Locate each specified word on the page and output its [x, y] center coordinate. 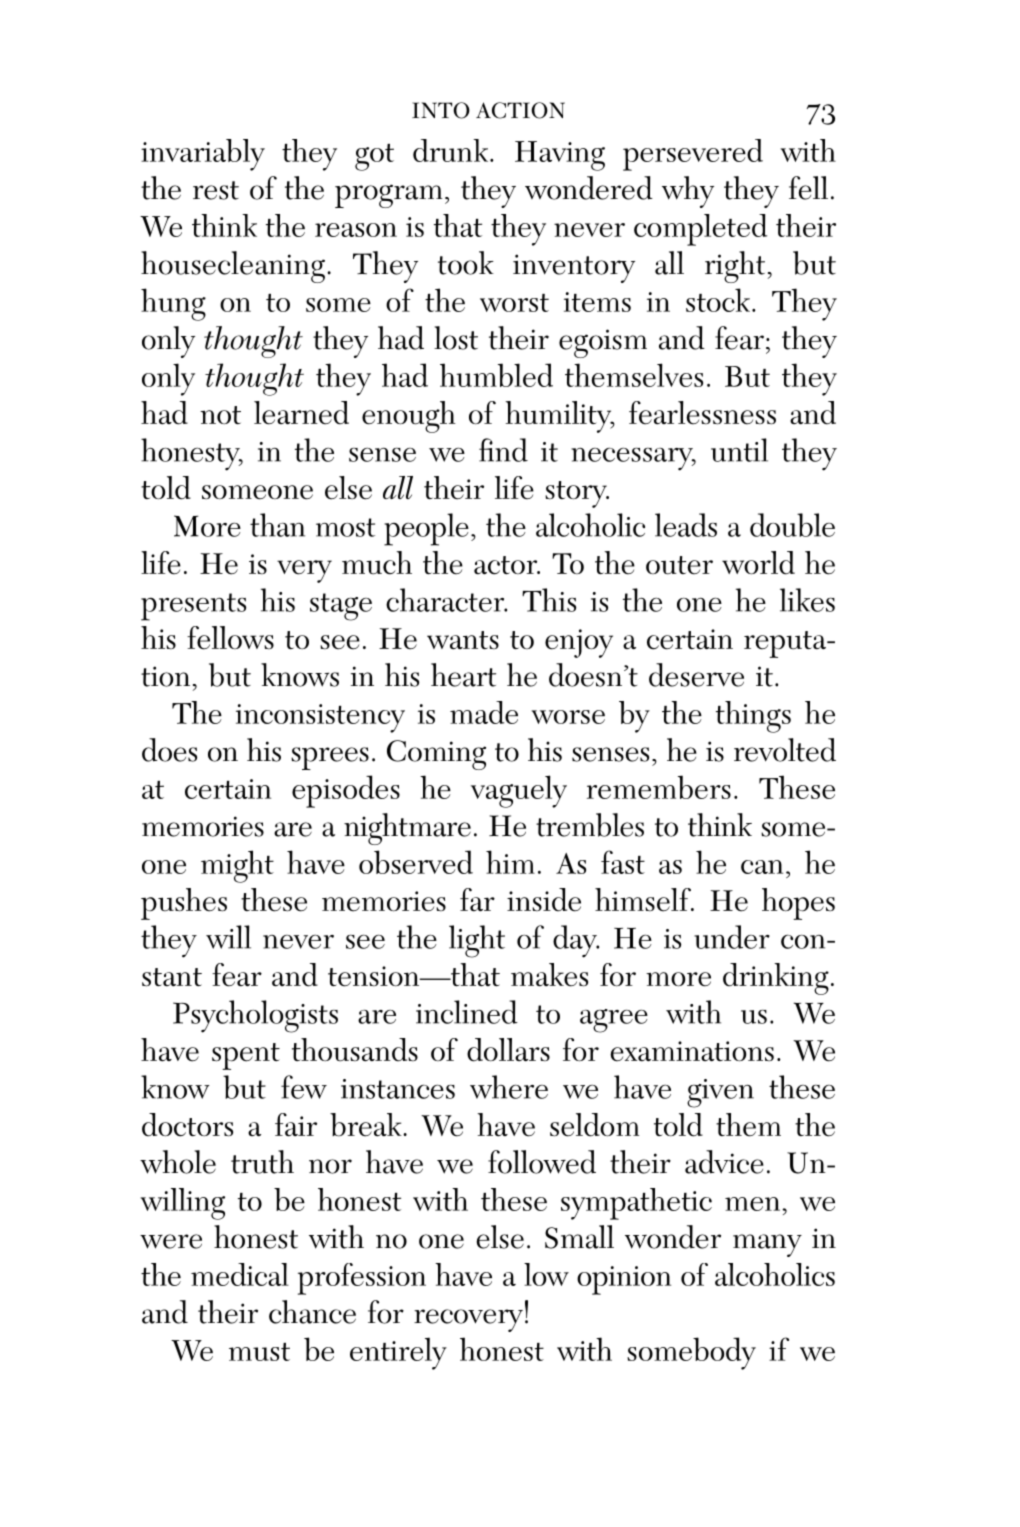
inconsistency [320, 718]
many [767, 1245]
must [259, 1352]
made [484, 712]
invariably [203, 155]
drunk [452, 150]
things [753, 717]
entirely [398, 1353]
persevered [693, 155]
